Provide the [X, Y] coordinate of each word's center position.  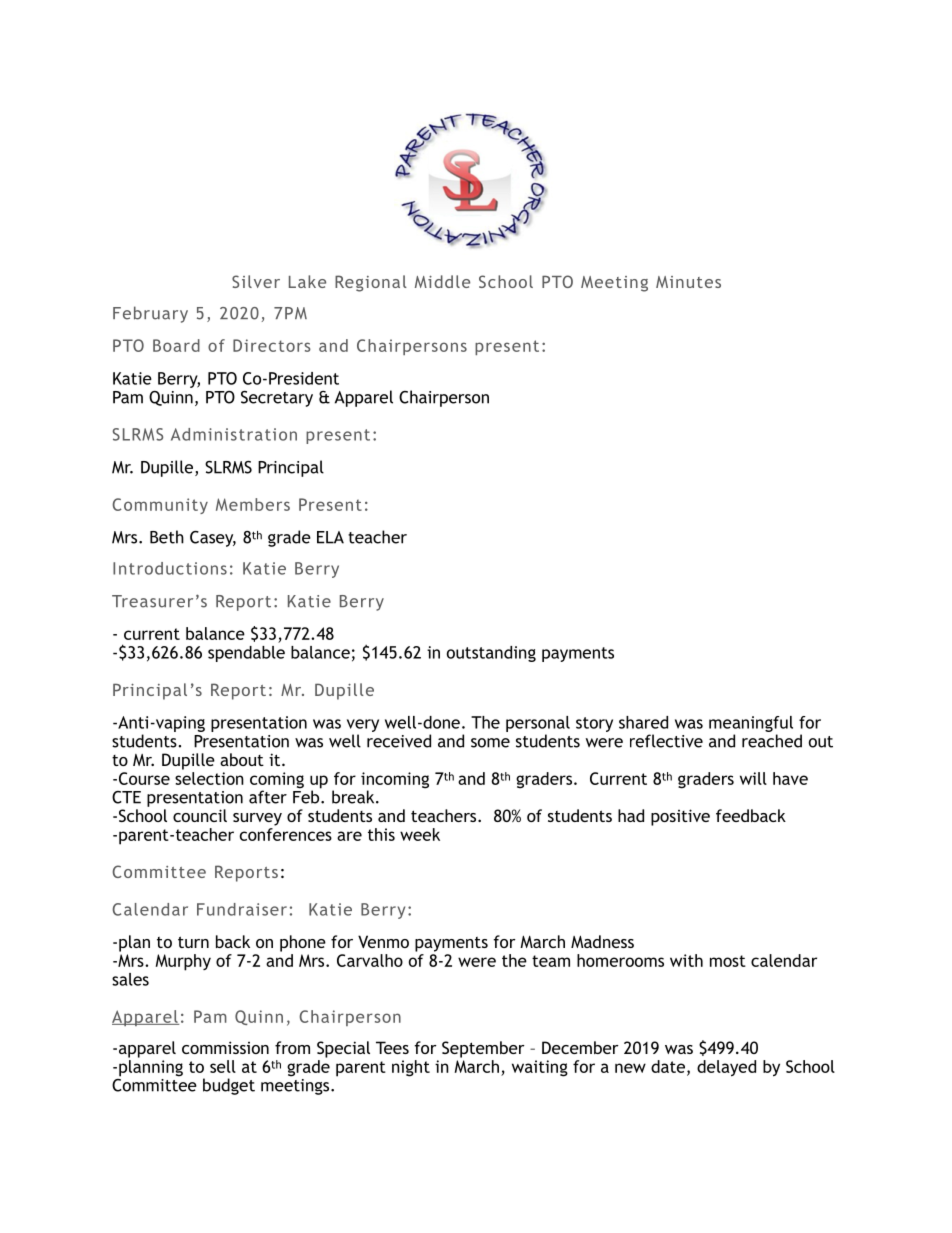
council [200, 815]
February [150, 314]
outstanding [491, 654]
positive [680, 817]
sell [223, 1066]
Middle [442, 281]
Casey [213, 539]
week [420, 834]
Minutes [688, 282]
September [483, 1049]
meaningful [751, 725]
